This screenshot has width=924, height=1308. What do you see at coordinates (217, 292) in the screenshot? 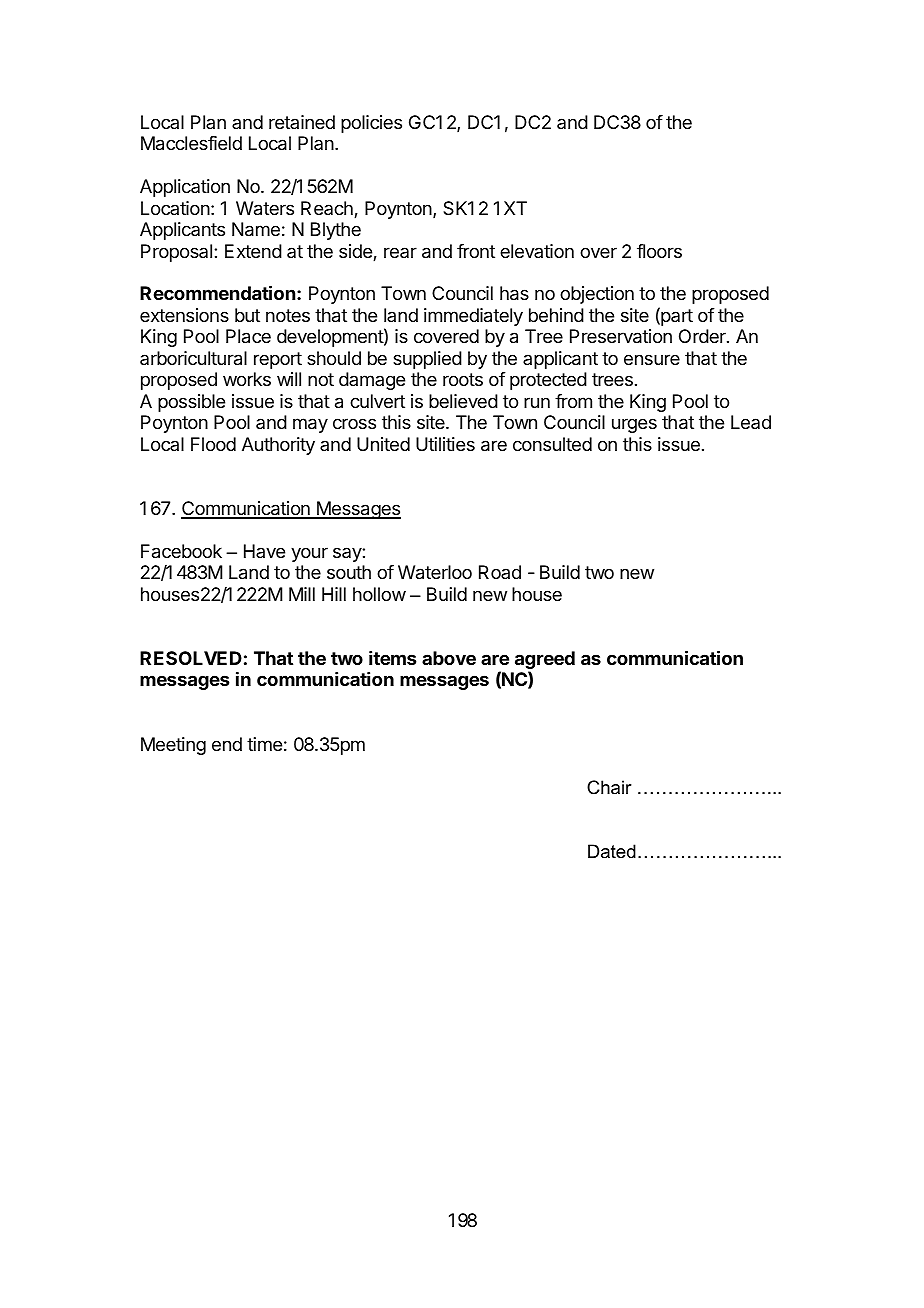
I see `Recommendation` at bounding box center [217, 292].
